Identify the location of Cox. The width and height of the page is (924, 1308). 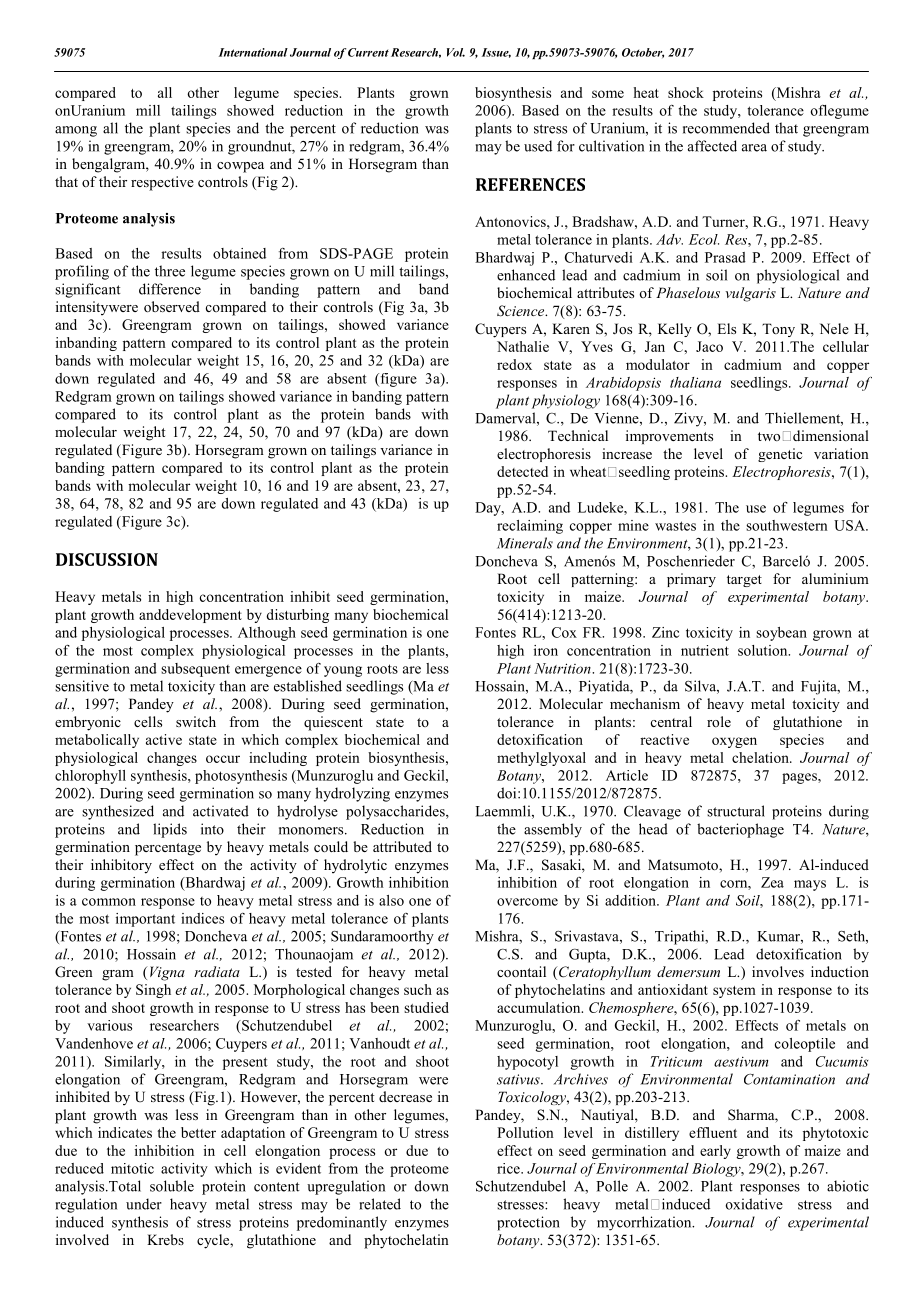
(564, 632).
